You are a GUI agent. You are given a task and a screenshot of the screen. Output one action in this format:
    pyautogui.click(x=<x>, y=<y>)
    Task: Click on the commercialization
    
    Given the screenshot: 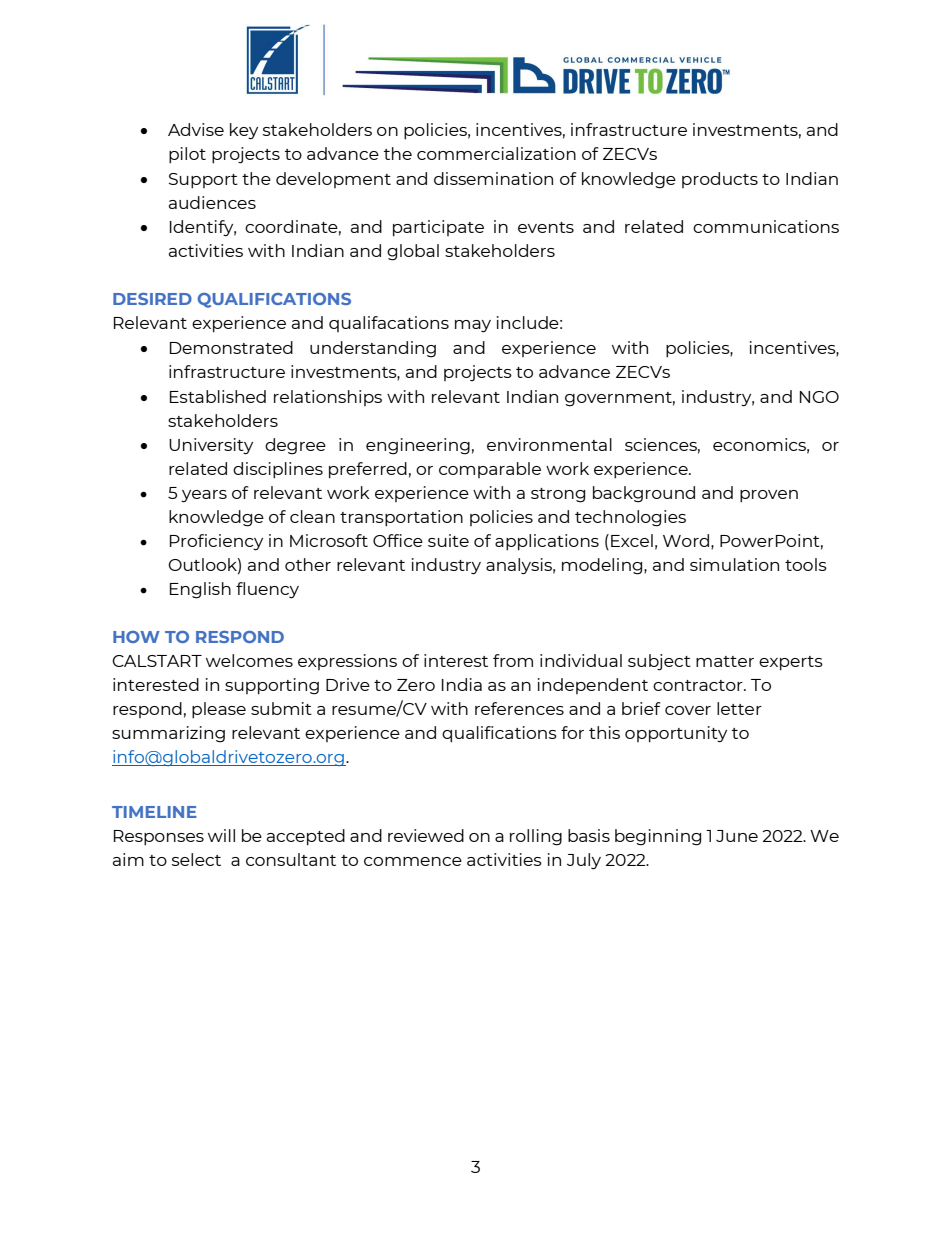 What is the action you would take?
    pyautogui.click(x=496, y=153)
